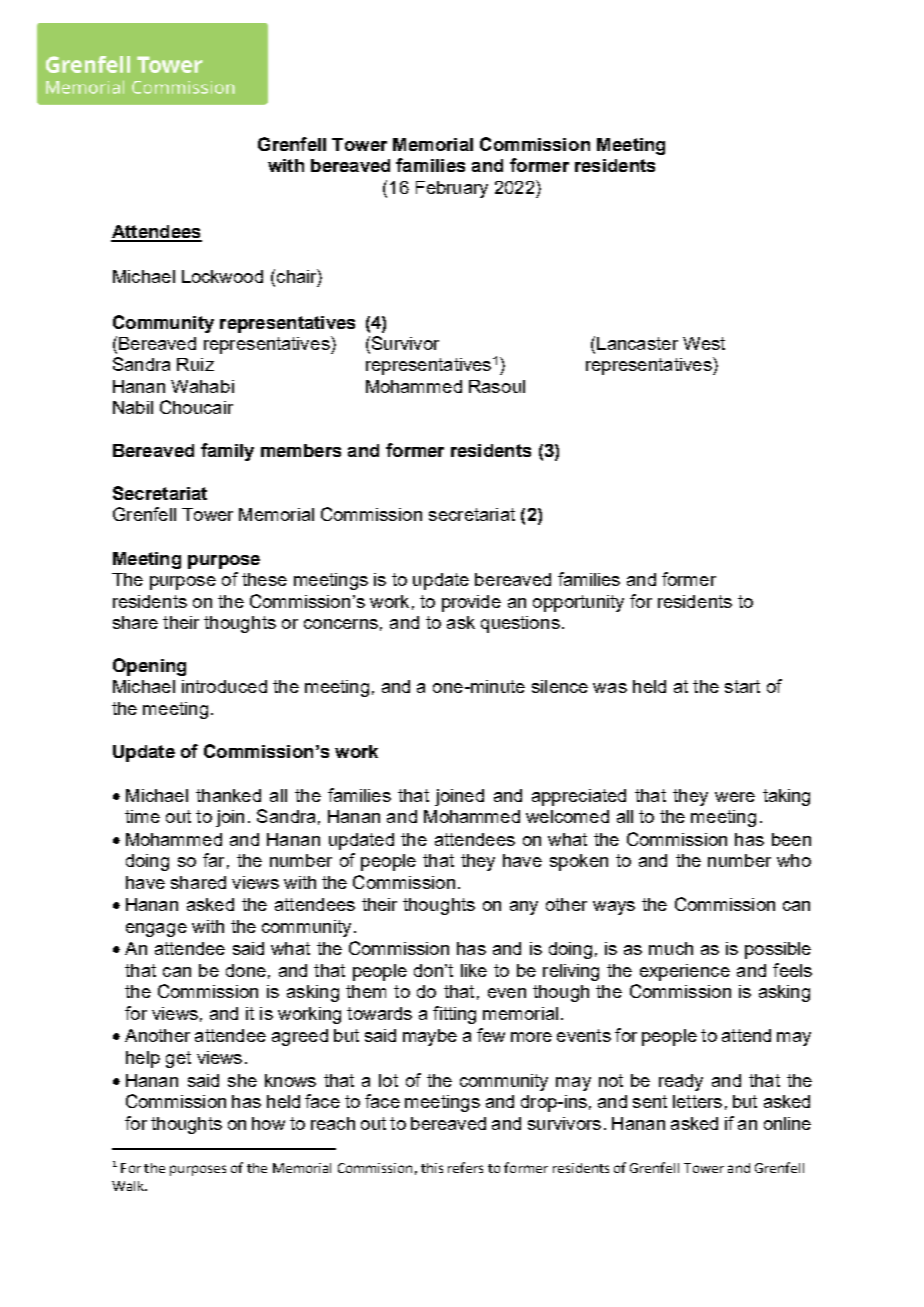 This document has width=924, height=1307. Describe the element at coordinates (222, 276) in the document. I see `Lockwood` at that location.
